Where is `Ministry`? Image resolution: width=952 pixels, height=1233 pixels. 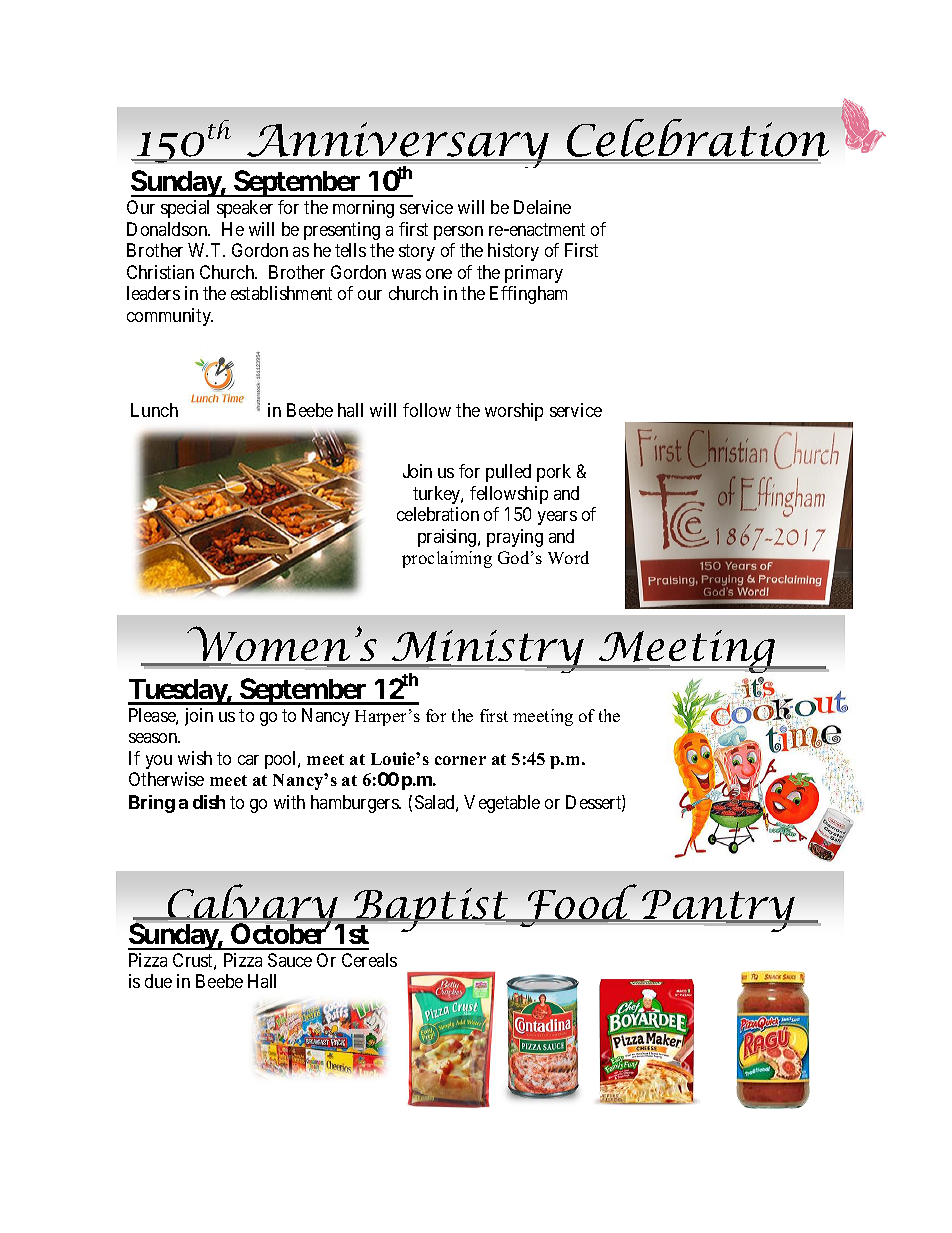 Ministry is located at coordinates (488, 653).
